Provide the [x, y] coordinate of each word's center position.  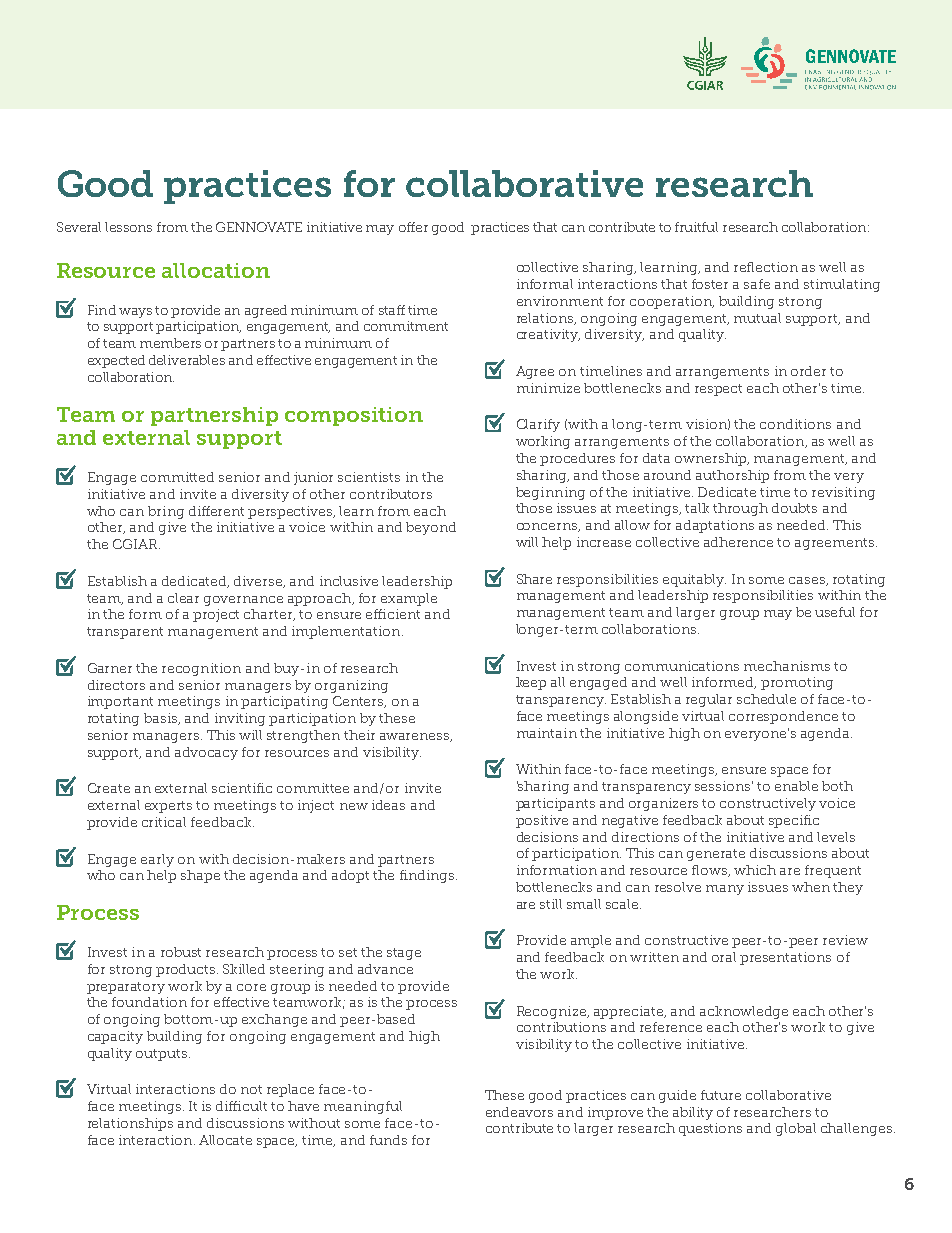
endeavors [519, 1112]
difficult [241, 1106]
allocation [216, 270]
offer [413, 227]
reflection [766, 267]
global [796, 1129]
